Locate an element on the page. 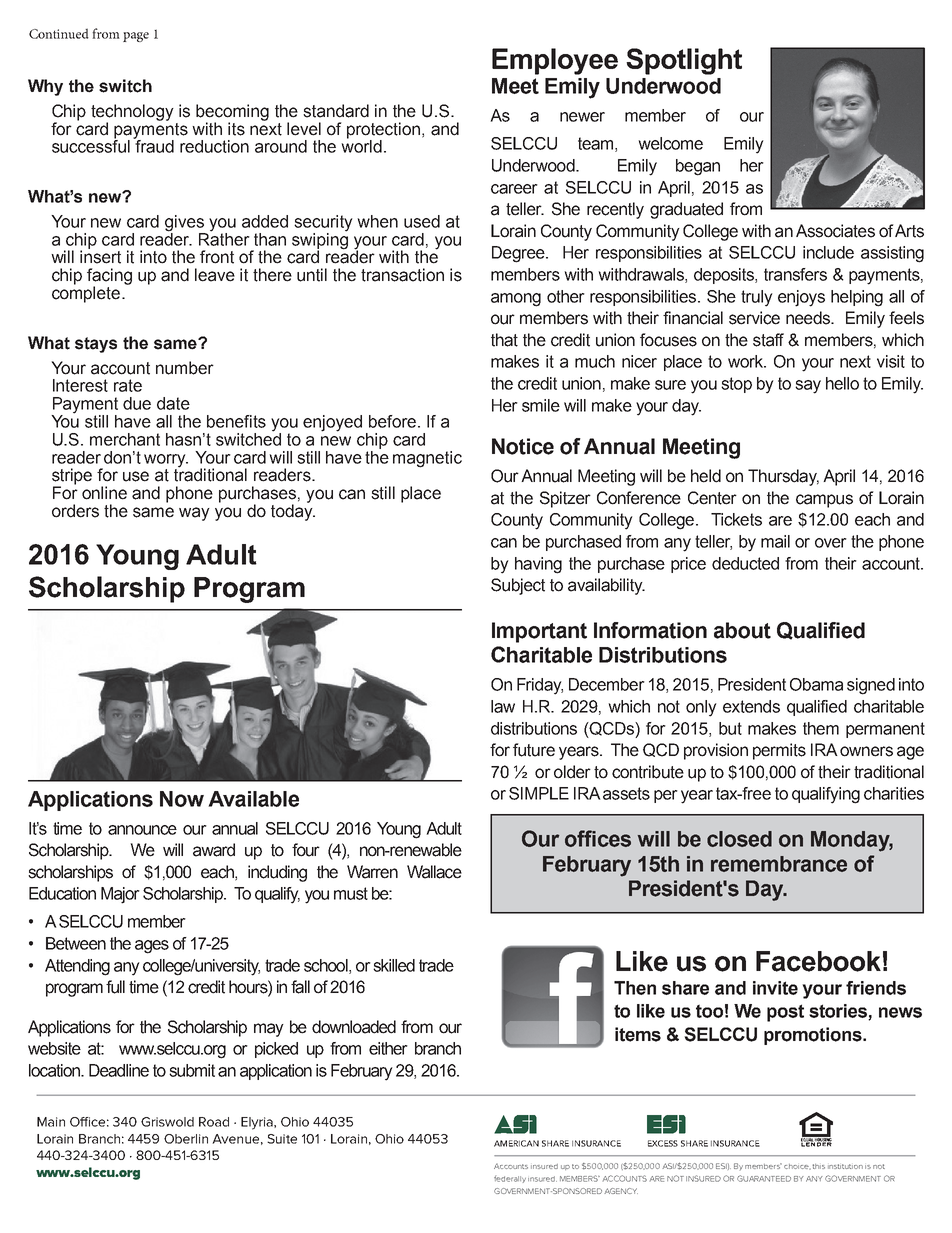 This image has height=1233, width=952. Spotlight is located at coordinates (684, 61).
